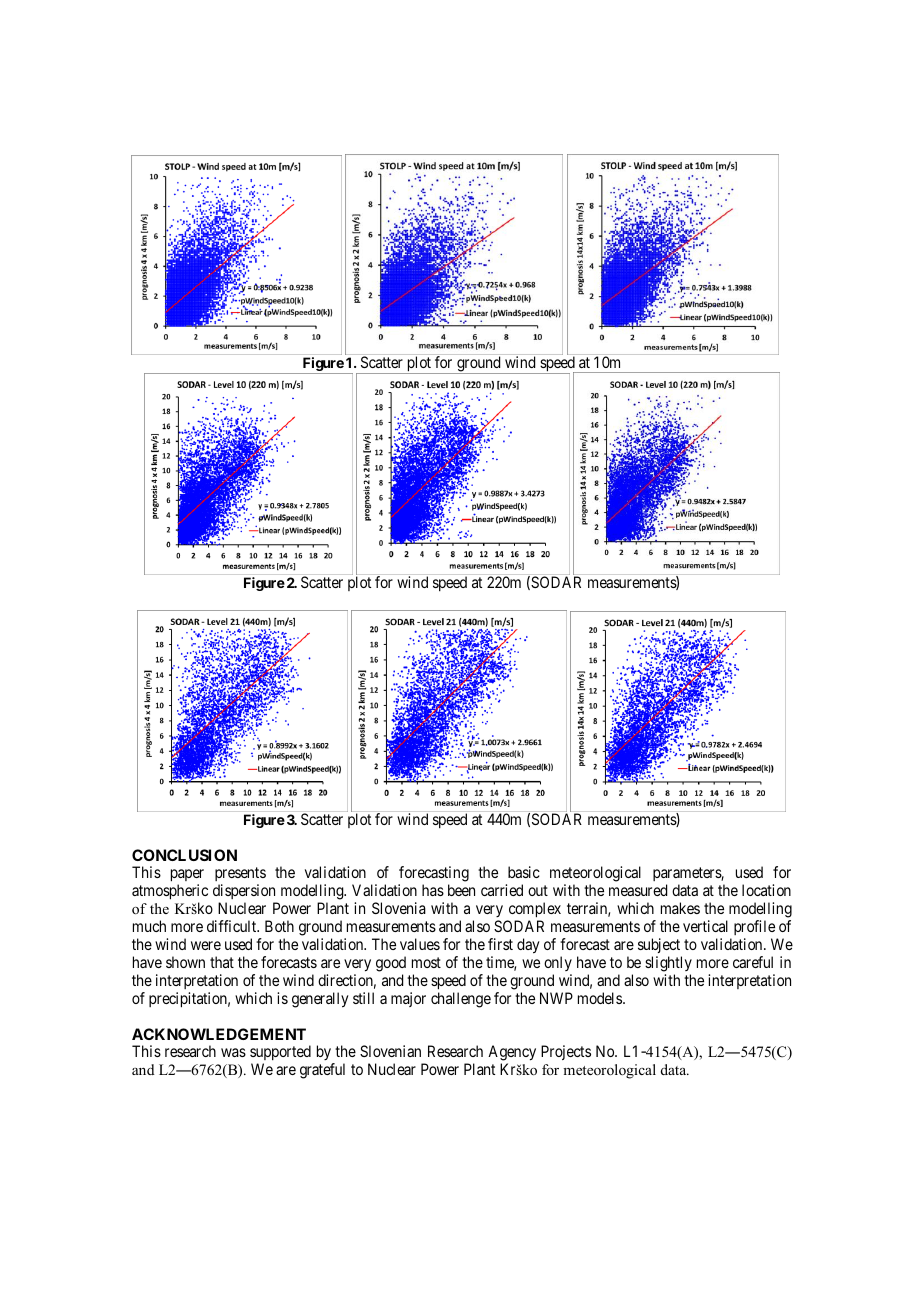  Describe the element at coordinates (566, 1052) in the page. I see `Projects` at that location.
